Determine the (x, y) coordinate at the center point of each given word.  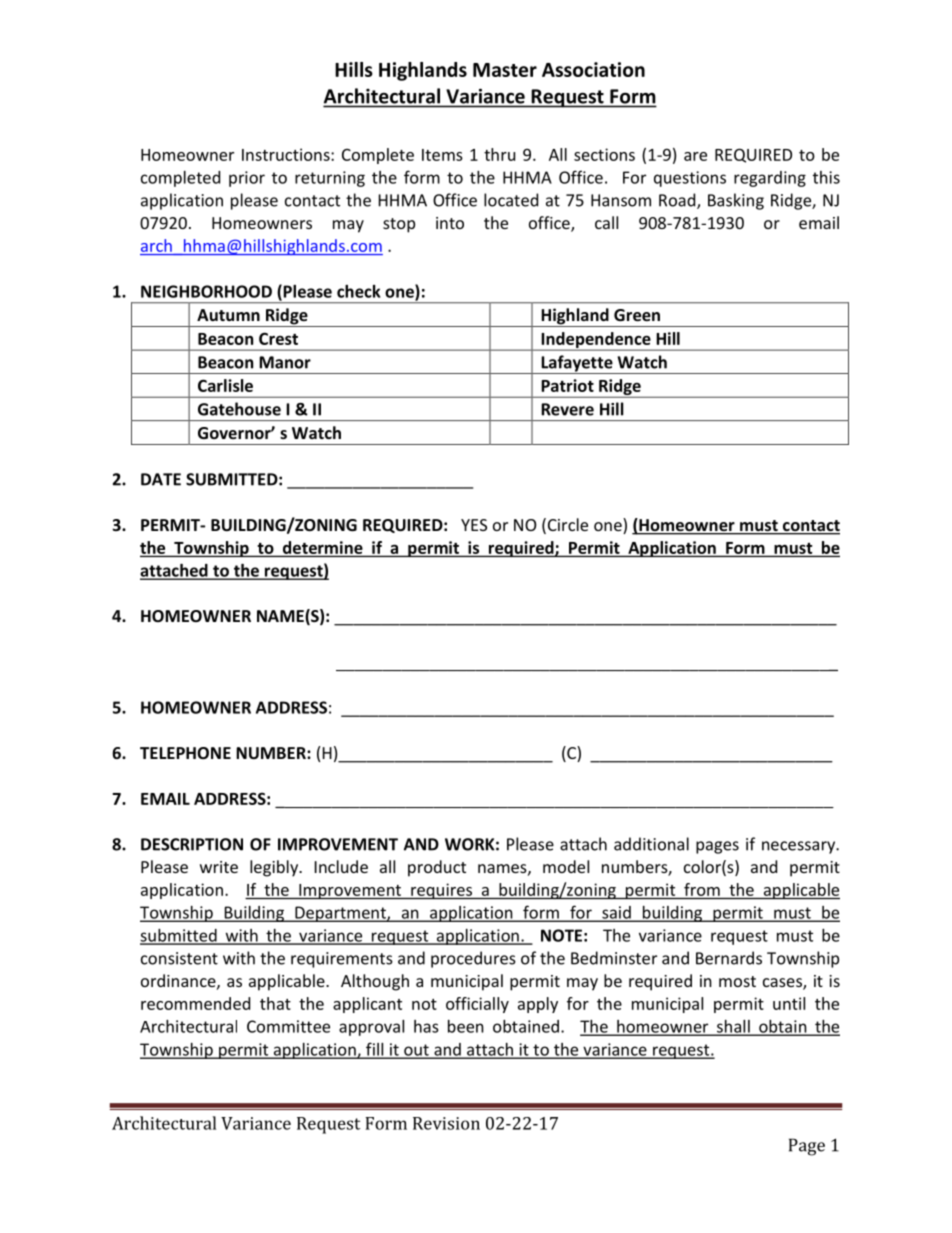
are (695, 156)
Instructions (287, 154)
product (437, 868)
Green (637, 315)
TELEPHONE (185, 753)
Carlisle (225, 385)
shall (733, 1027)
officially (477, 1005)
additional (651, 844)
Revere (567, 409)
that (275, 1003)
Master (505, 70)
